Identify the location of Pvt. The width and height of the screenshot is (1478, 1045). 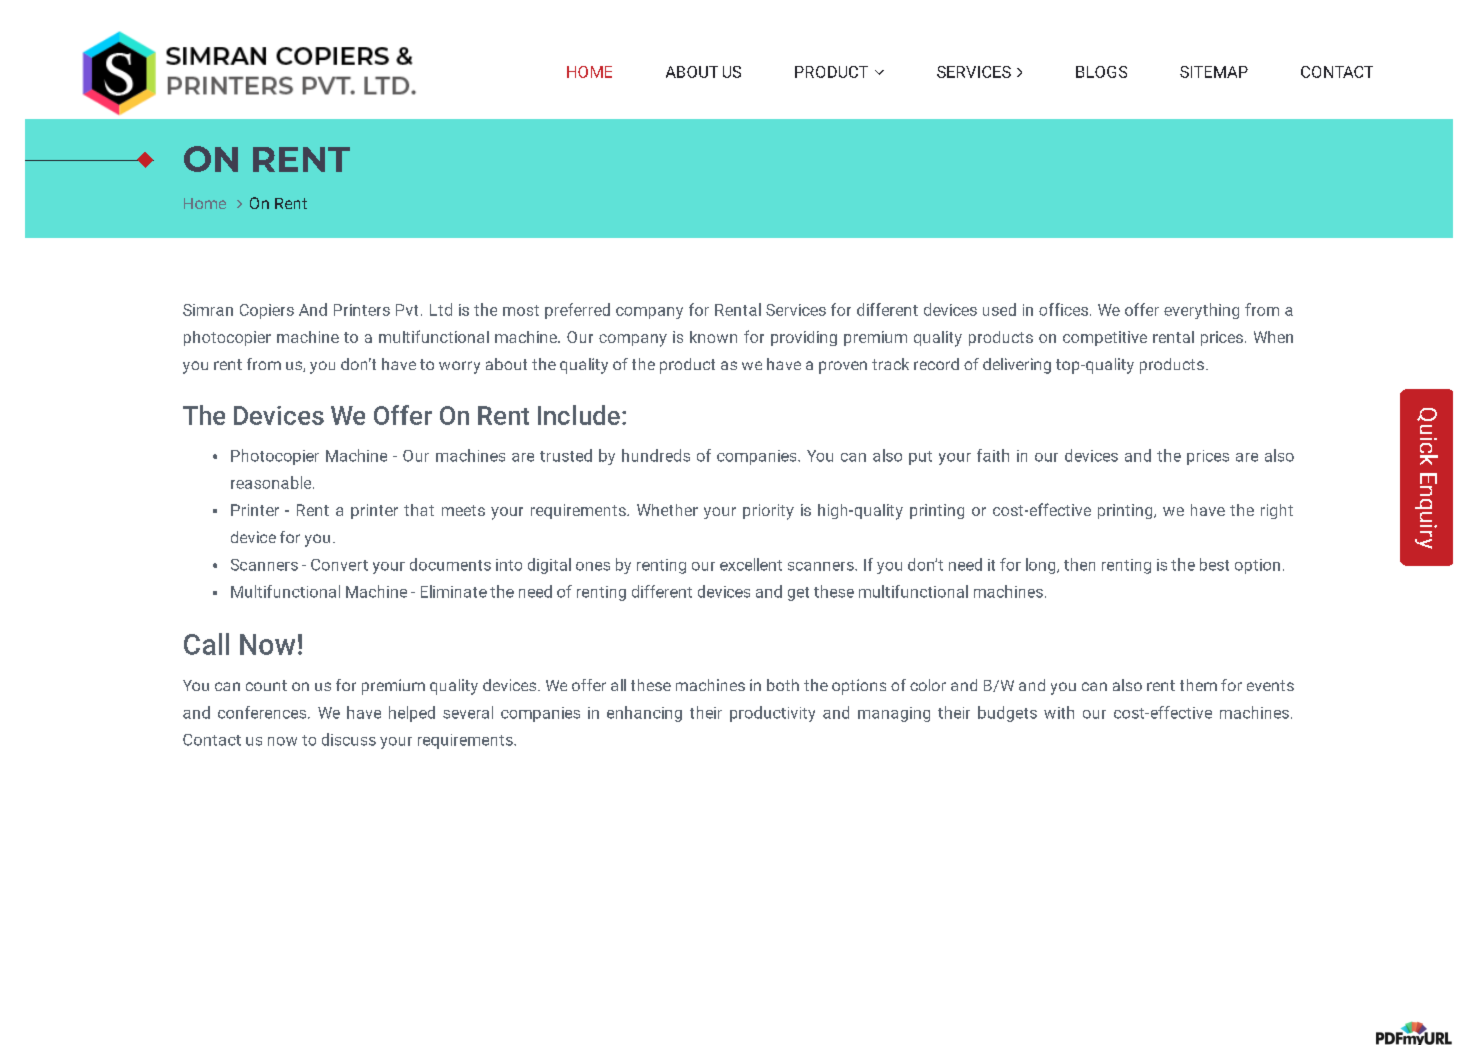
(407, 310).
